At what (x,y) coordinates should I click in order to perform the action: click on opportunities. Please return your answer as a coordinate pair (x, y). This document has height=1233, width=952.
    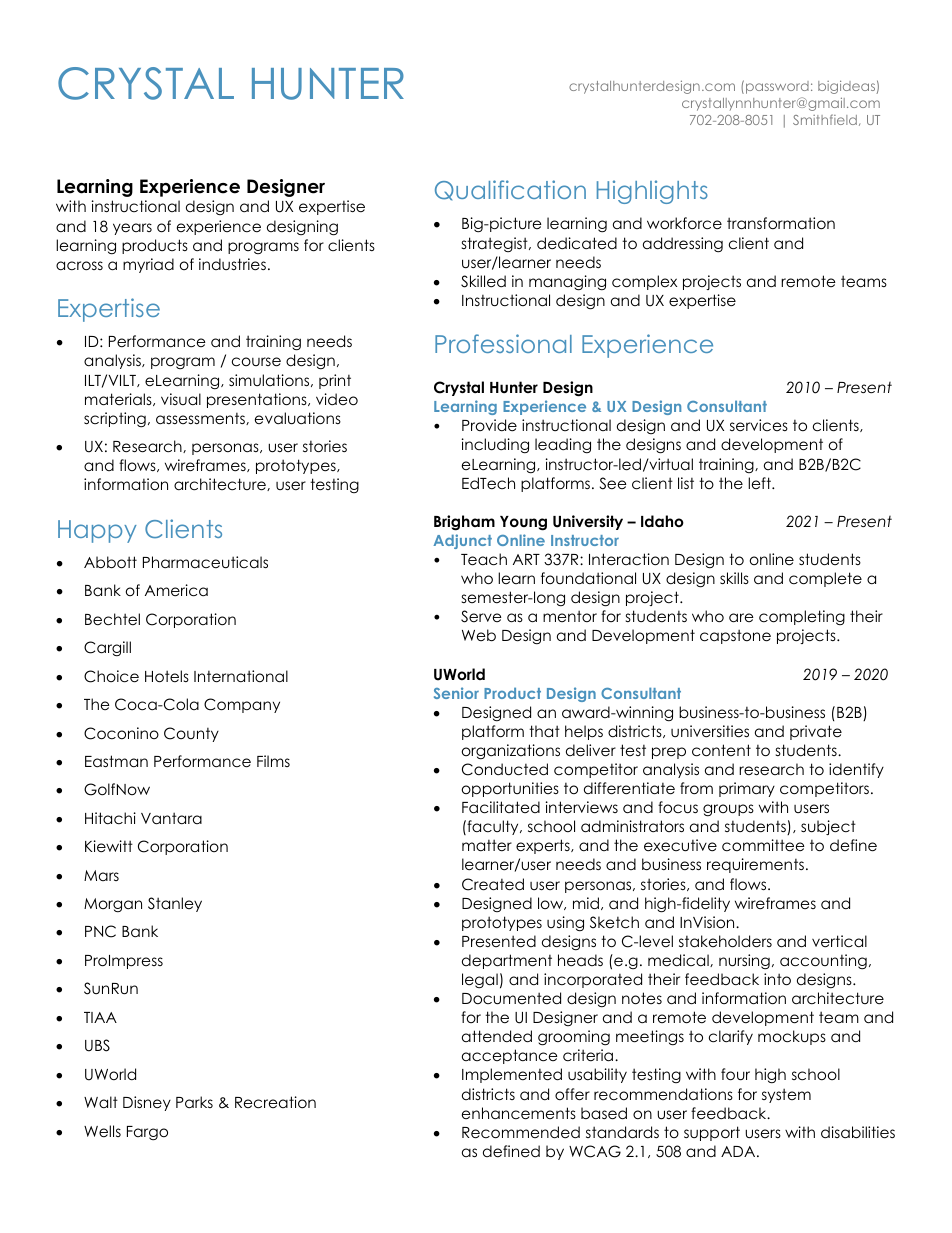
    Looking at the image, I should click on (510, 789).
